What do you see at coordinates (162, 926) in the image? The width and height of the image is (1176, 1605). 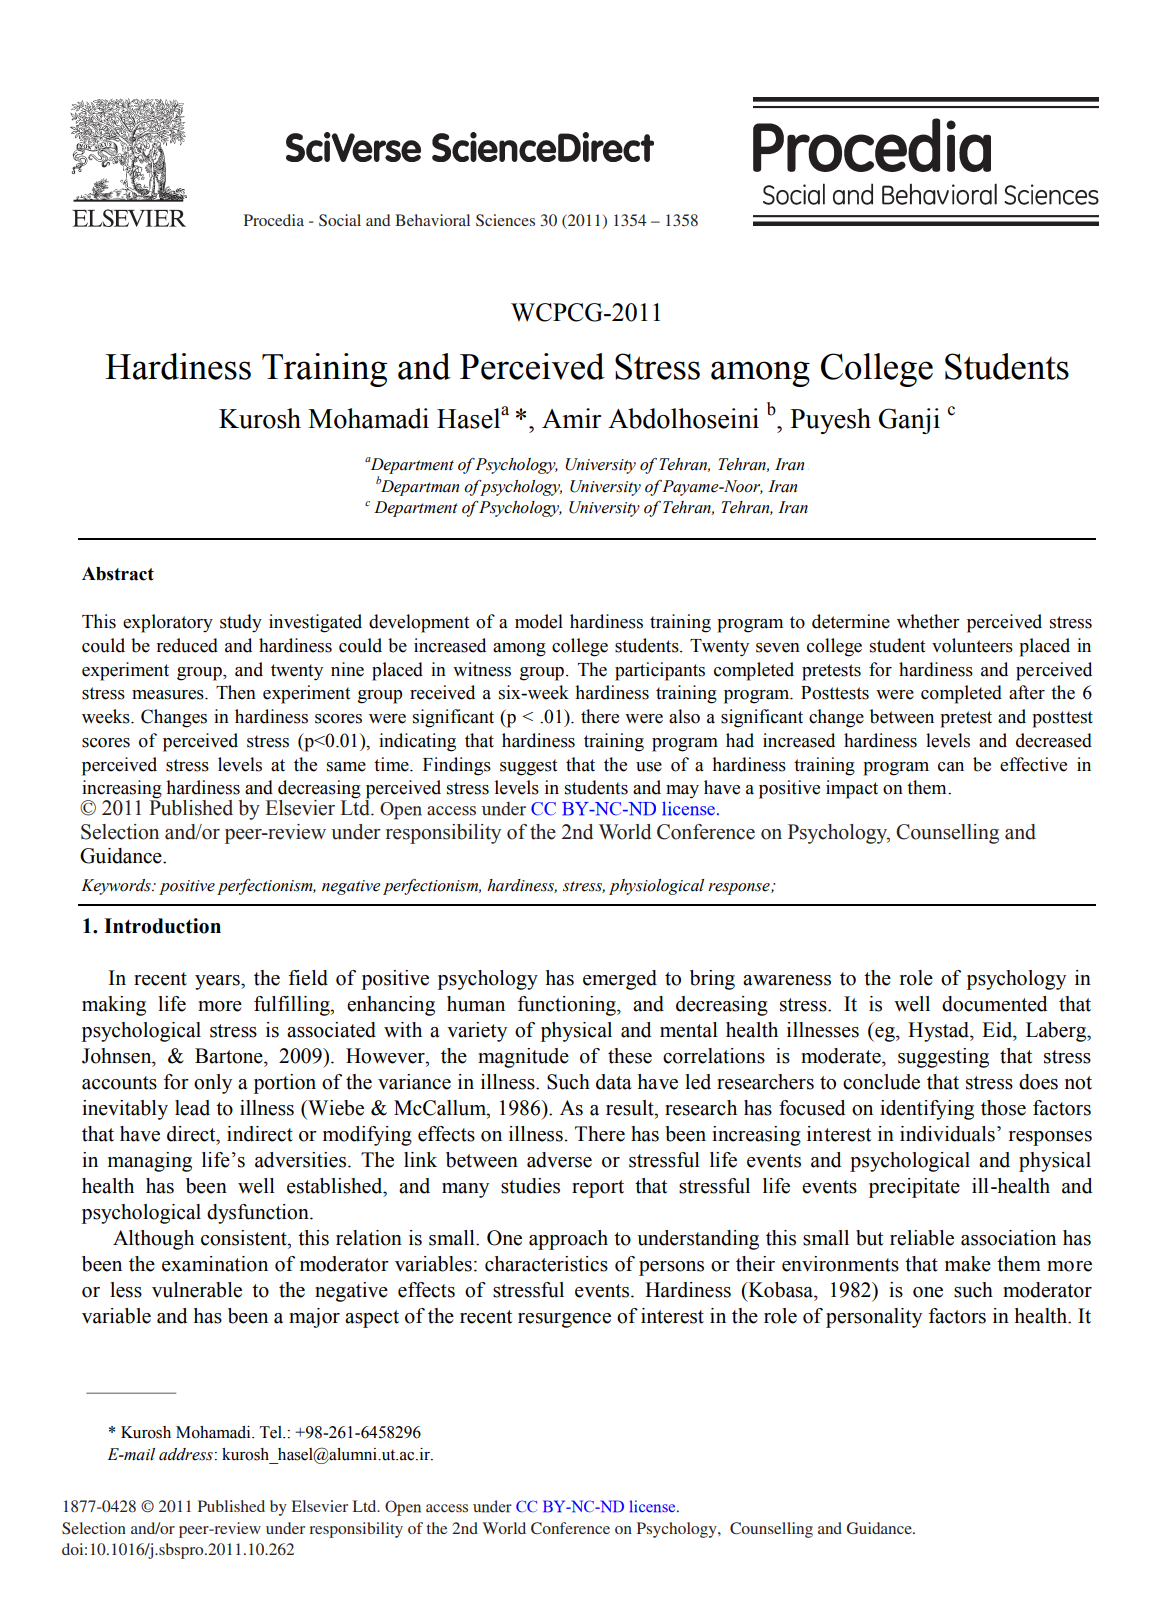 I see `Introduction` at bounding box center [162, 926].
